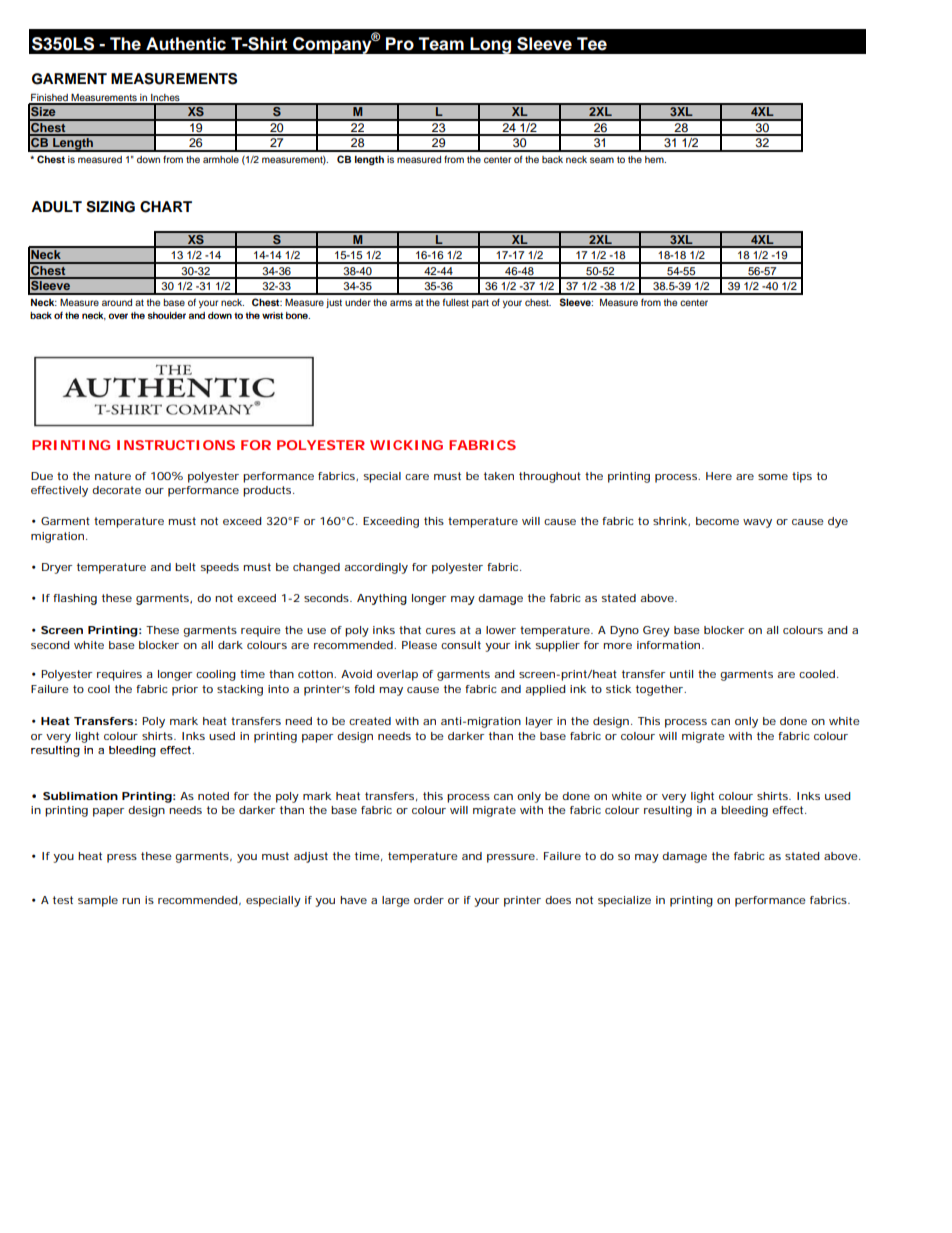 The width and height of the screenshot is (952, 1233). What do you see at coordinates (131, 901) in the screenshot?
I see `run` at bounding box center [131, 901].
